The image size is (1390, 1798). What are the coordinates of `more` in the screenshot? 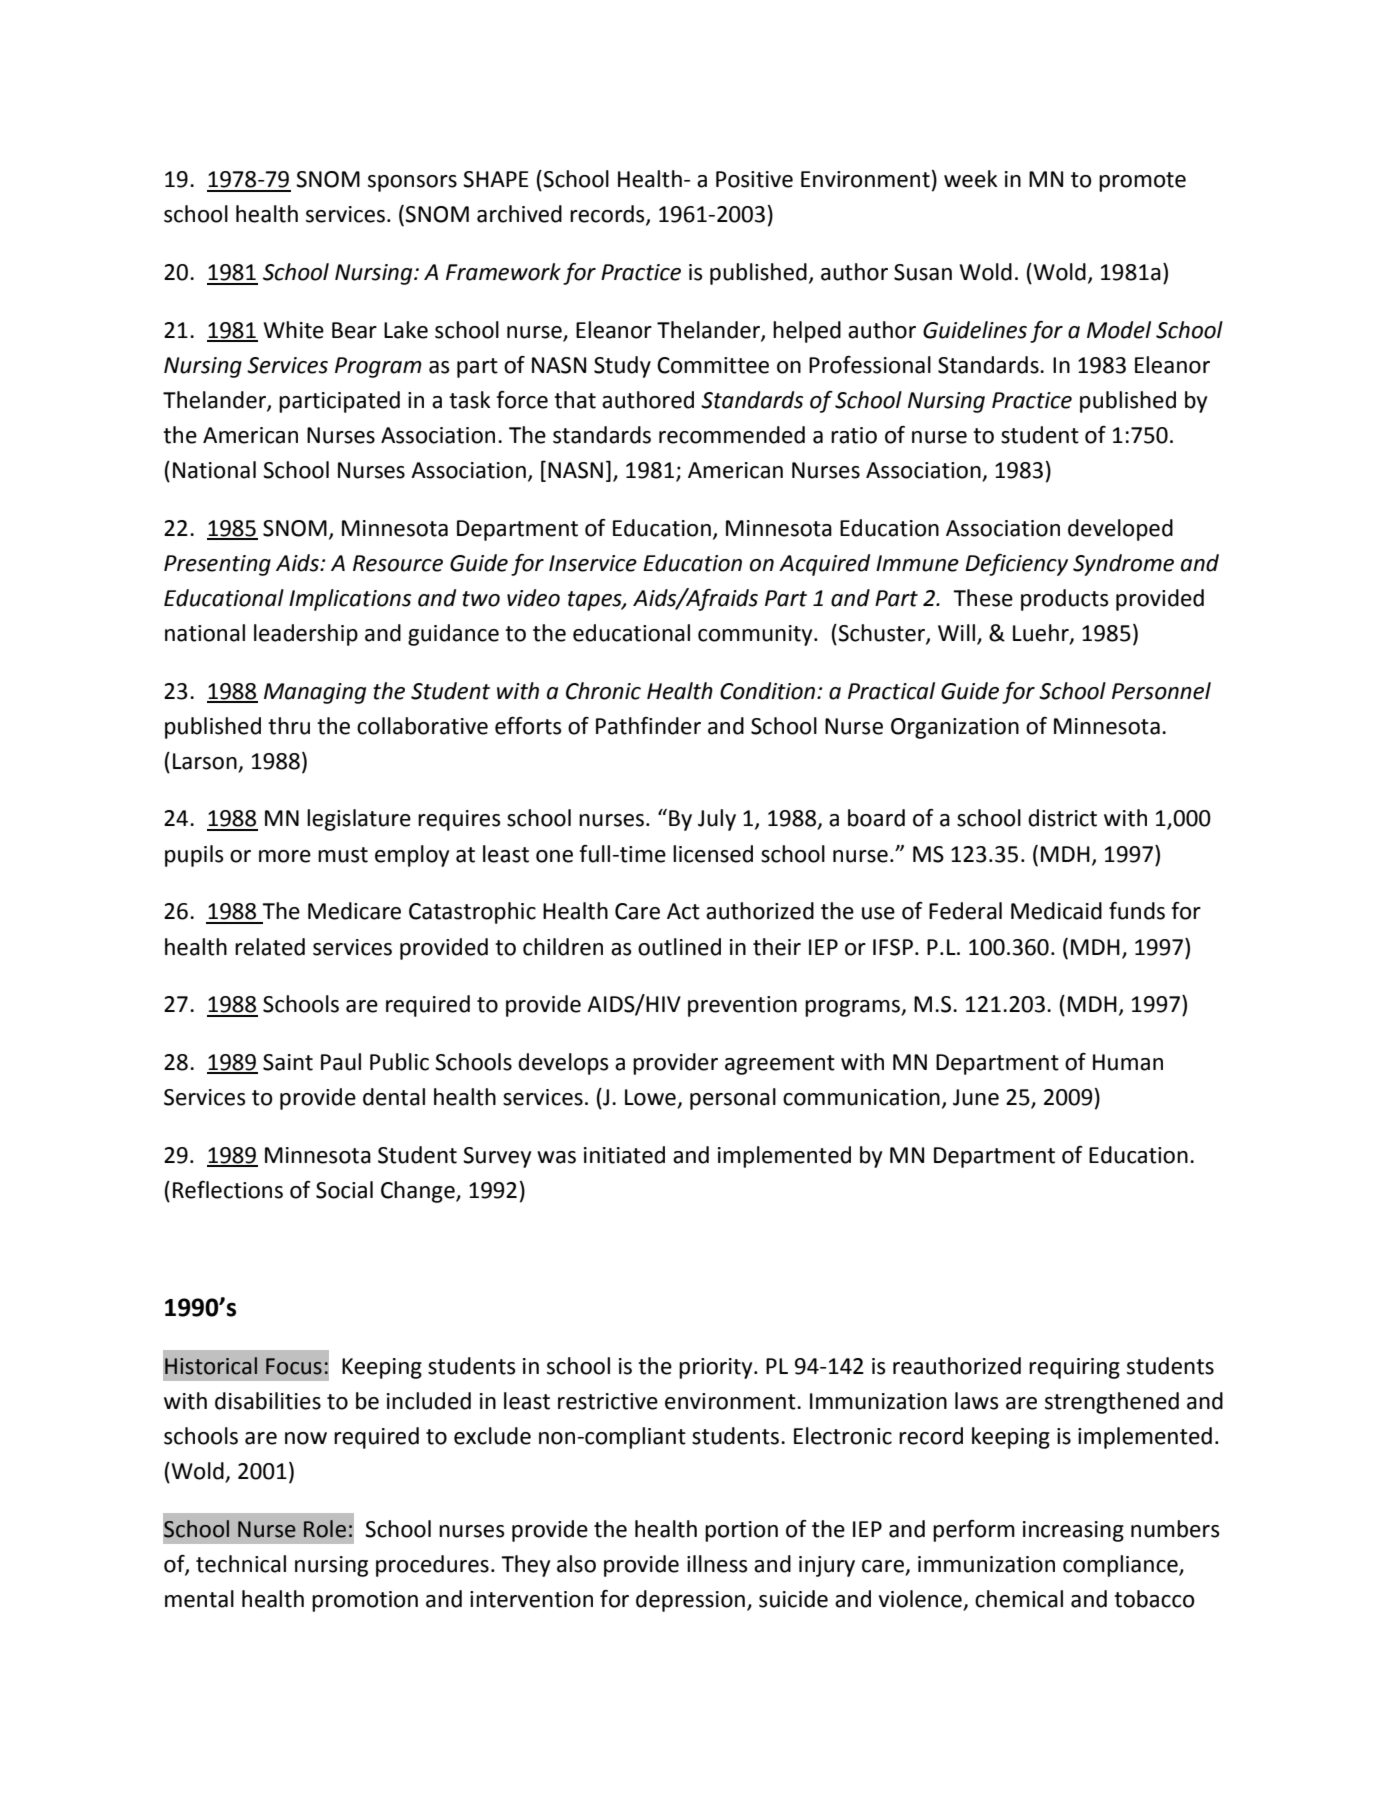 It's located at (285, 856).
